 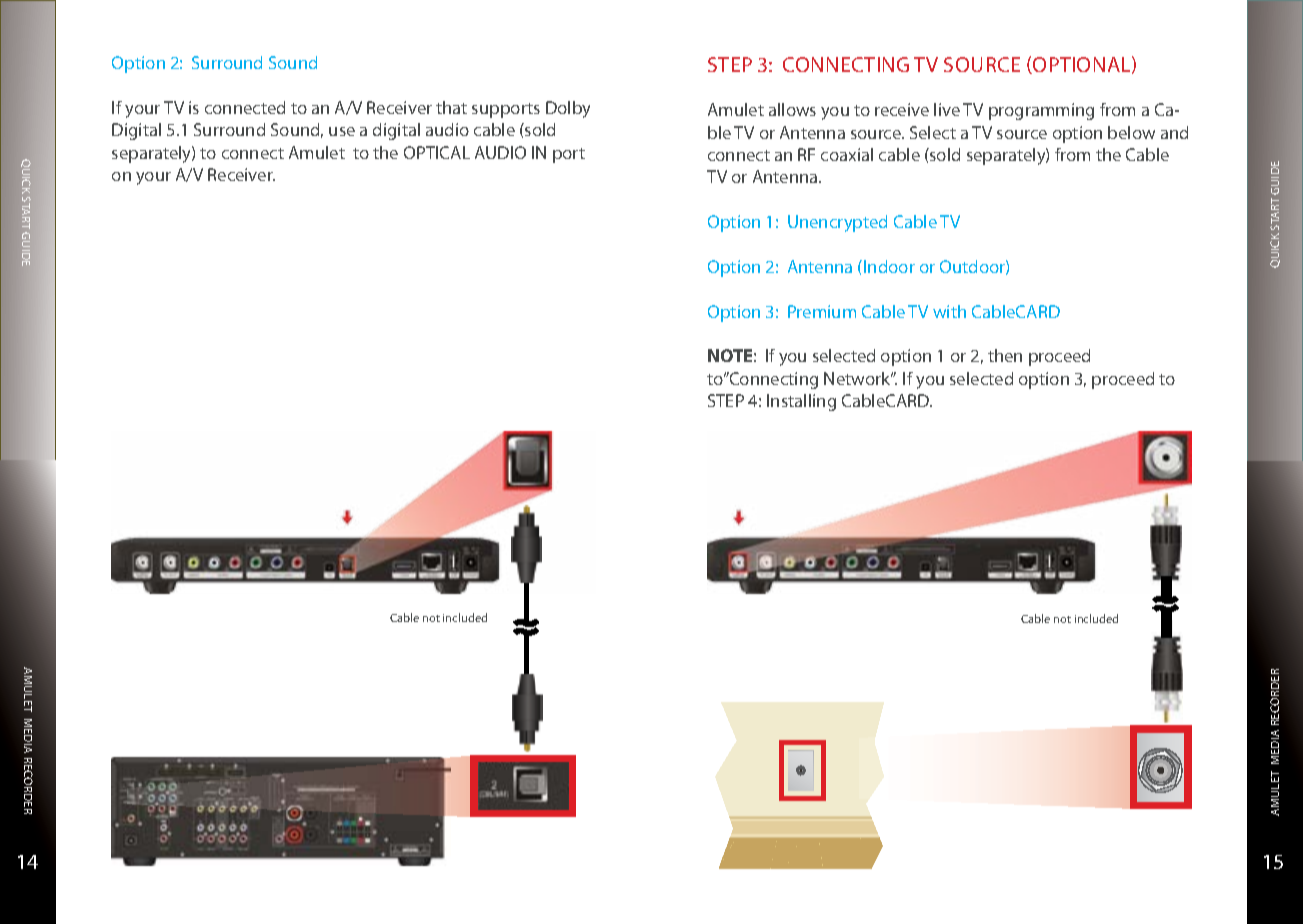 I want to click on Premium, so click(x=822, y=311).
